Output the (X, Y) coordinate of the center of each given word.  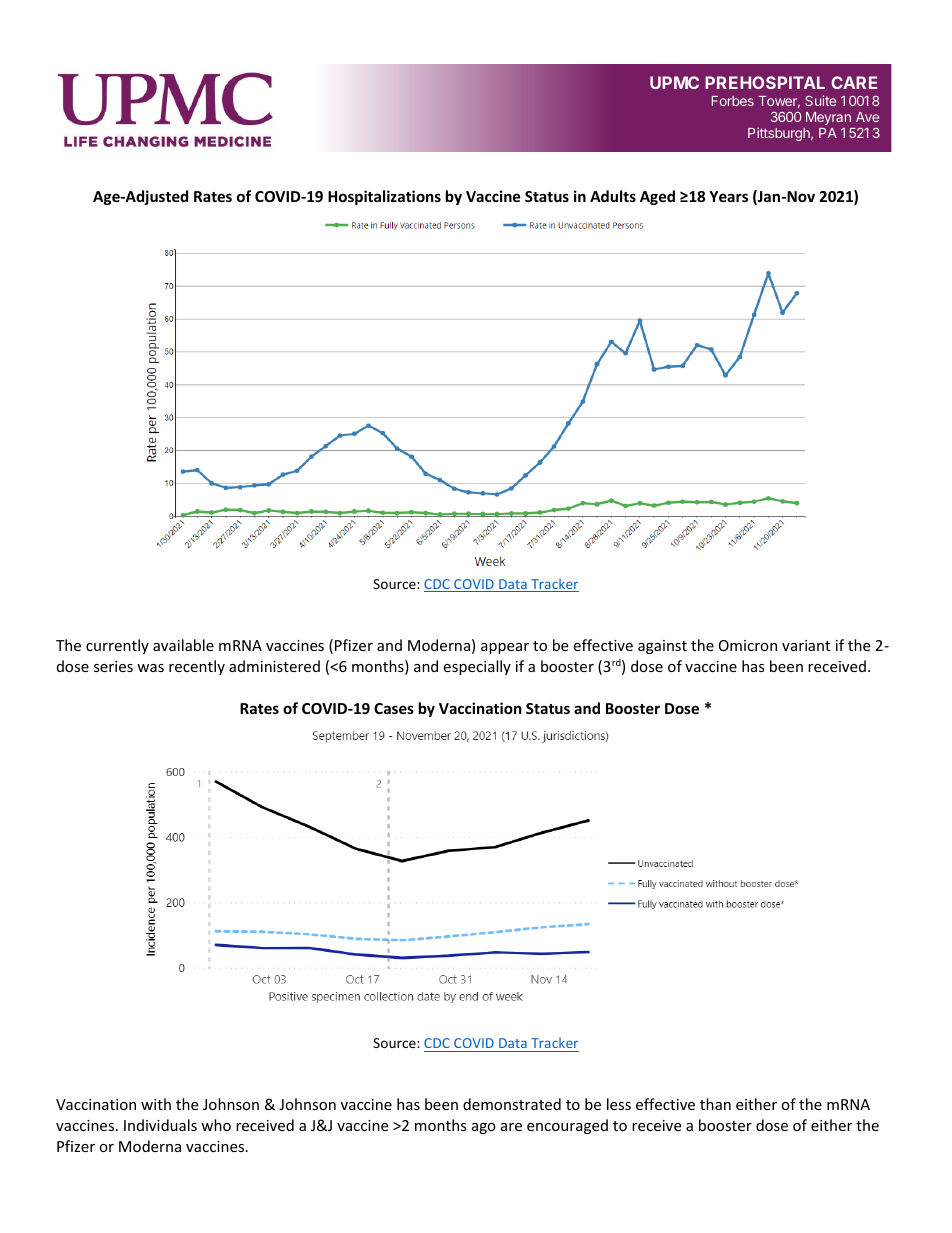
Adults (613, 196)
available (183, 645)
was (150, 668)
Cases (394, 708)
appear (505, 648)
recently (197, 667)
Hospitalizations (384, 197)
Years (728, 196)
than (715, 1104)
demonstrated (512, 1104)
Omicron (748, 645)
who (216, 1125)
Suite (820, 100)
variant (806, 645)
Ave (867, 117)
